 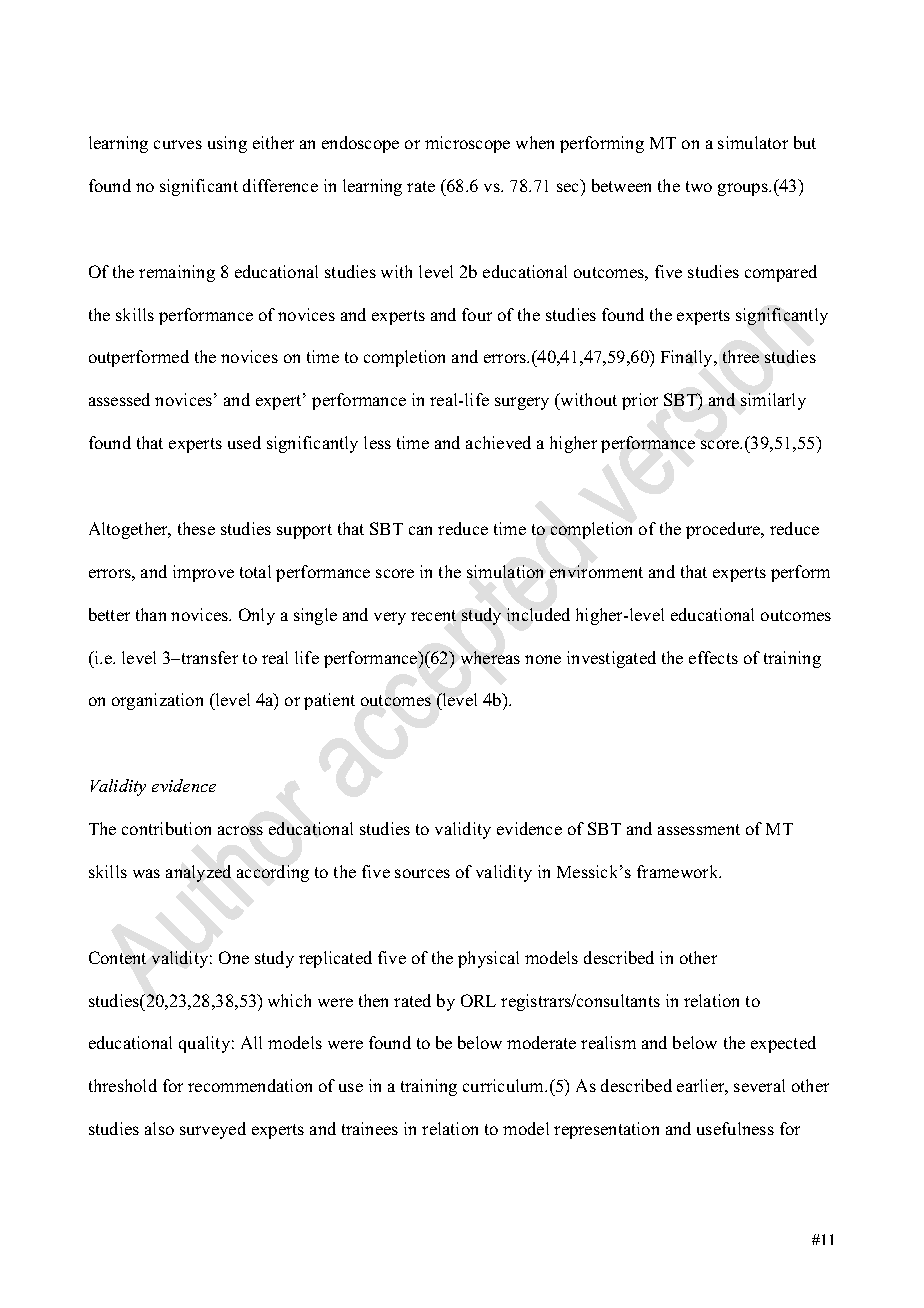 What do you see at coordinates (196, 528) in the image?
I see `these` at bounding box center [196, 528].
